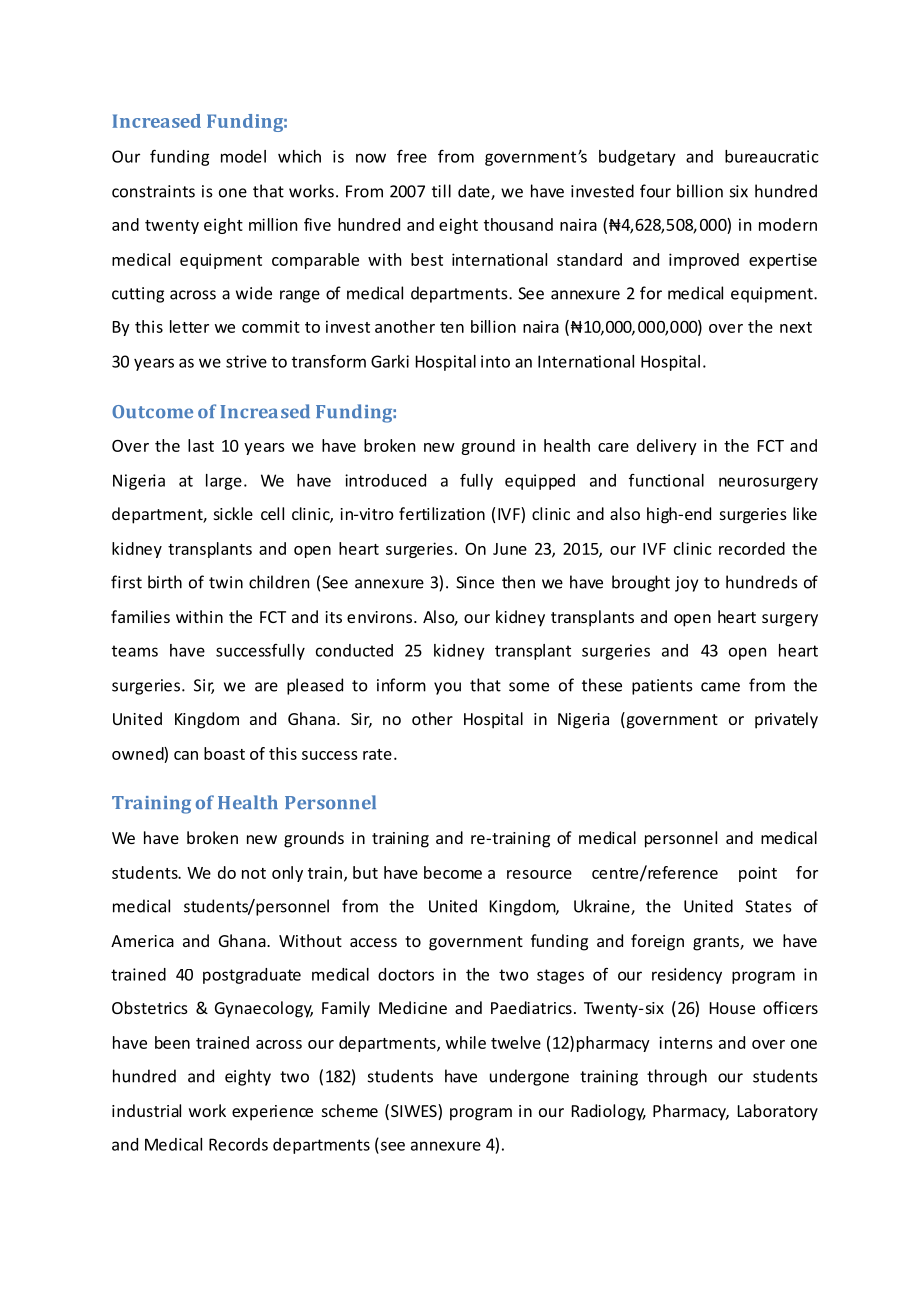  I want to click on delivery, so click(667, 447).
